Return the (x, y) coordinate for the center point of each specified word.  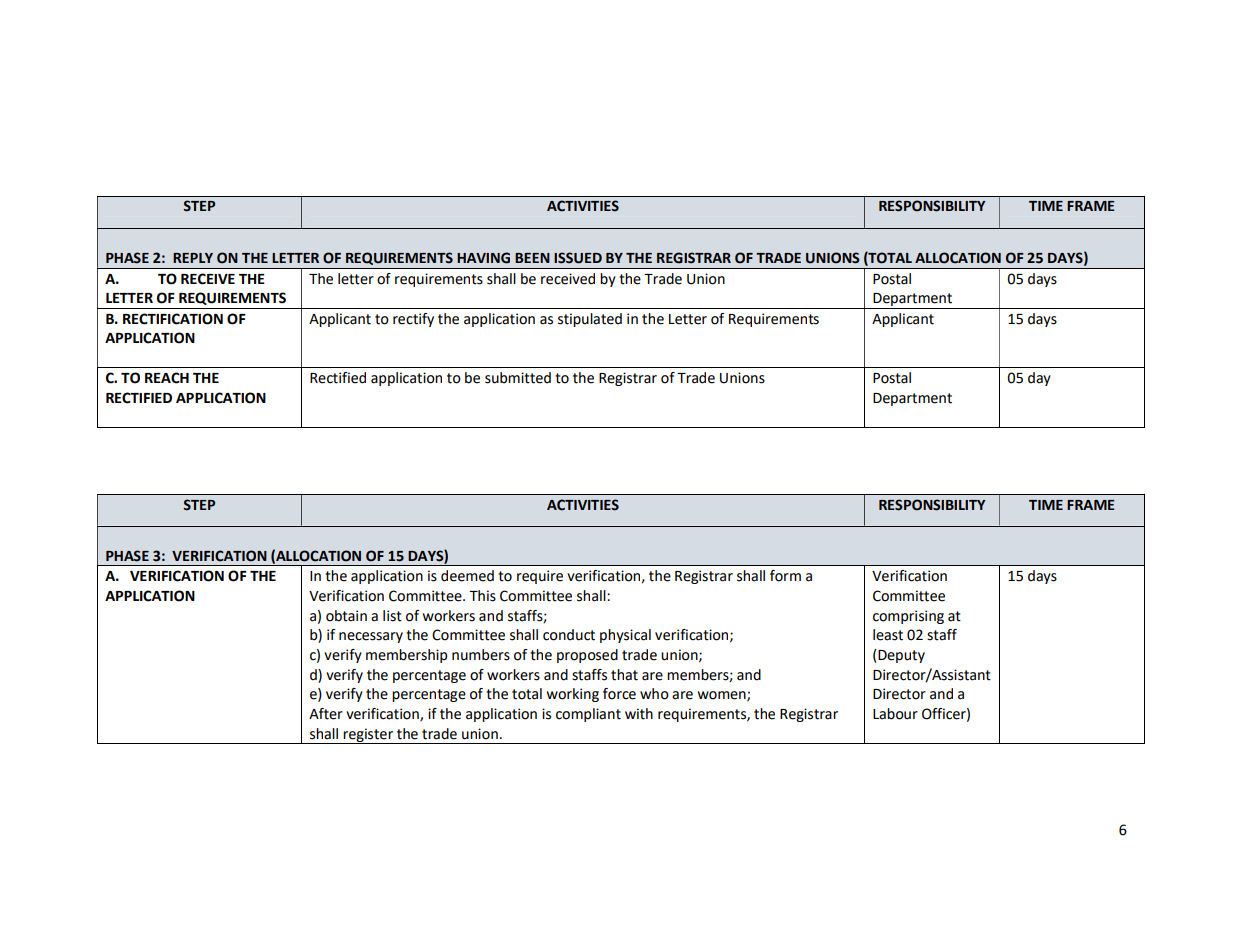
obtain (346, 616)
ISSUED (578, 258)
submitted (518, 378)
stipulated (590, 320)
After (326, 714)
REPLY (193, 258)
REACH (167, 378)
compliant (588, 715)
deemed (467, 576)
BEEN (532, 258)
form (785, 576)
